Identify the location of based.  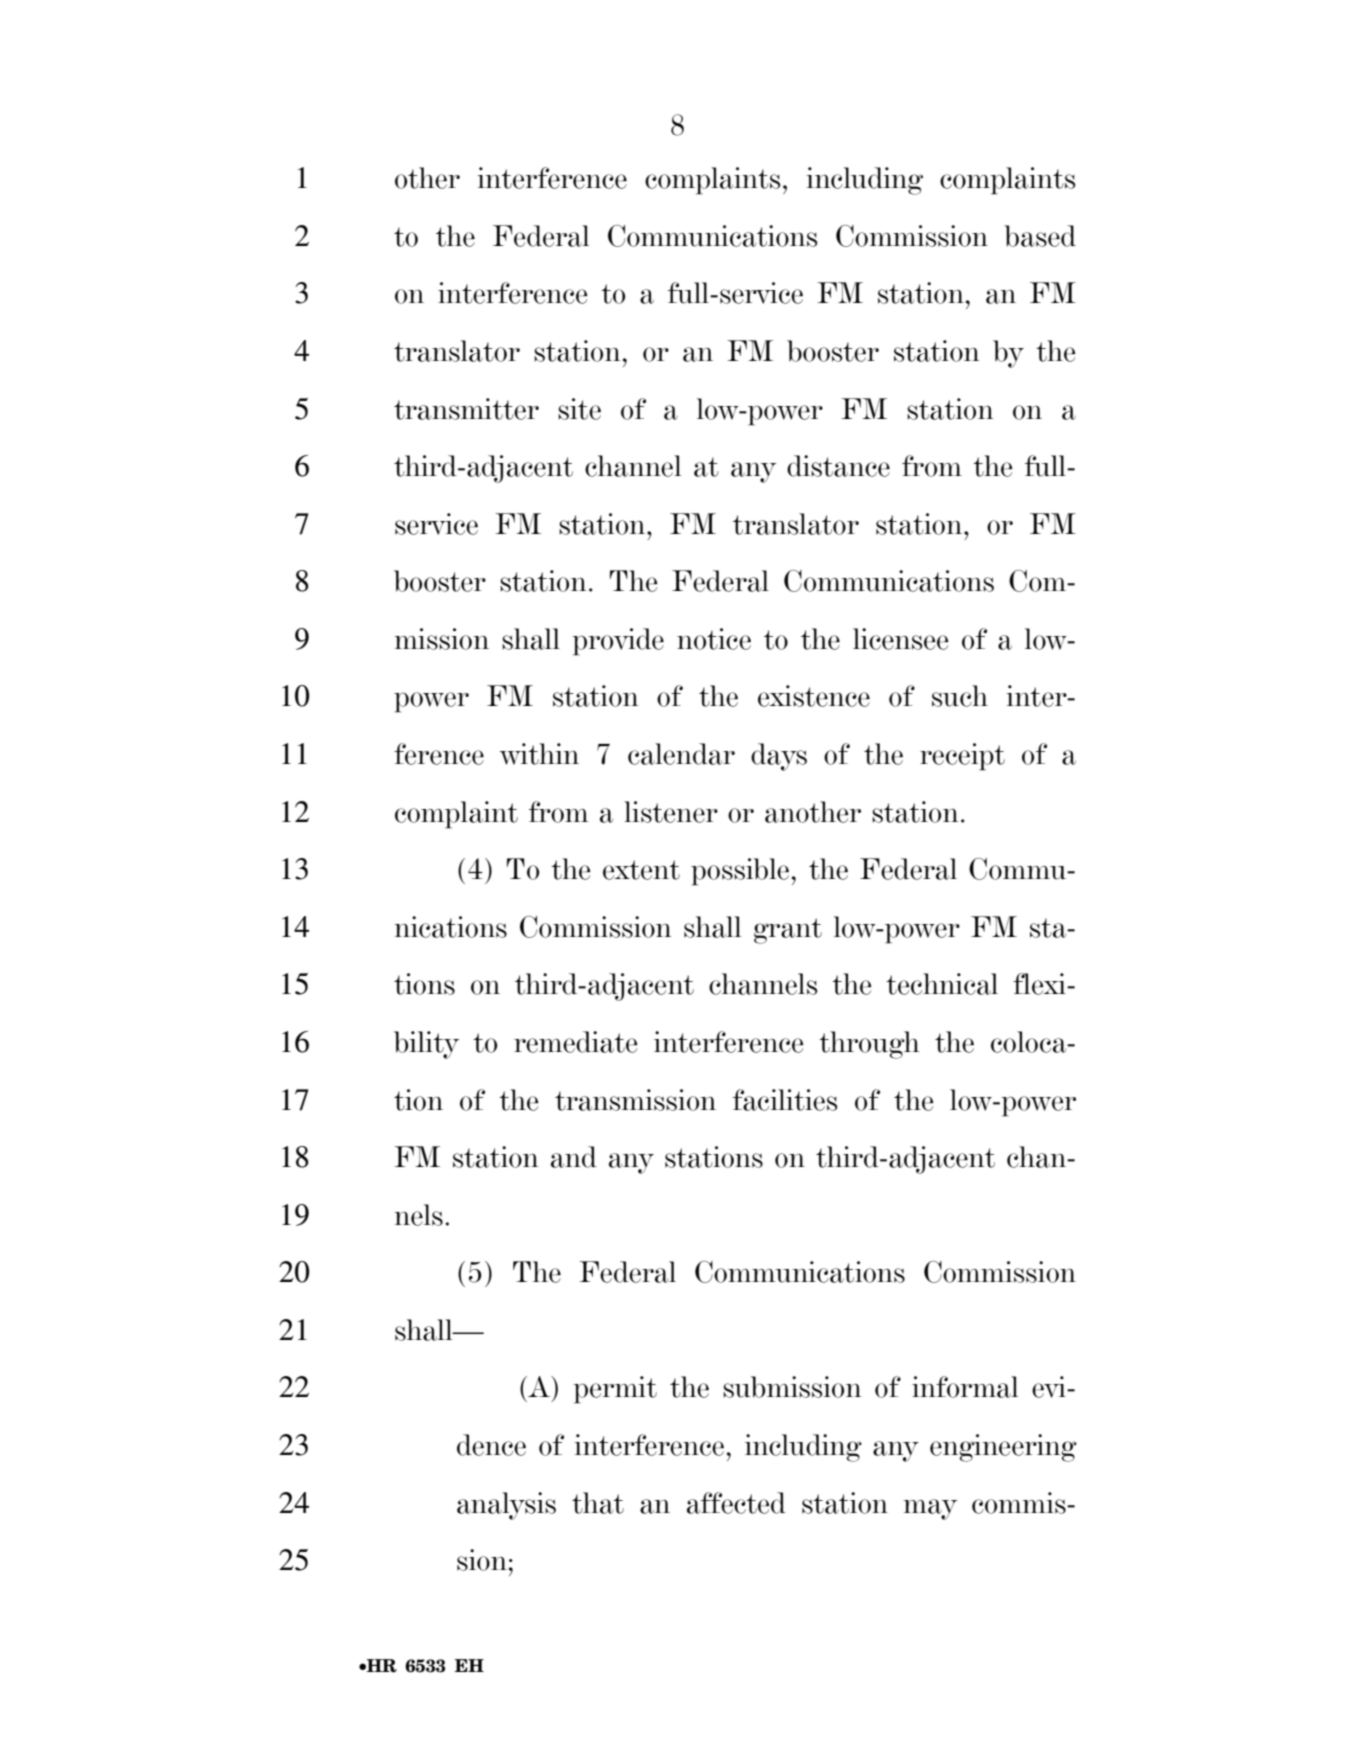
(1040, 236).
